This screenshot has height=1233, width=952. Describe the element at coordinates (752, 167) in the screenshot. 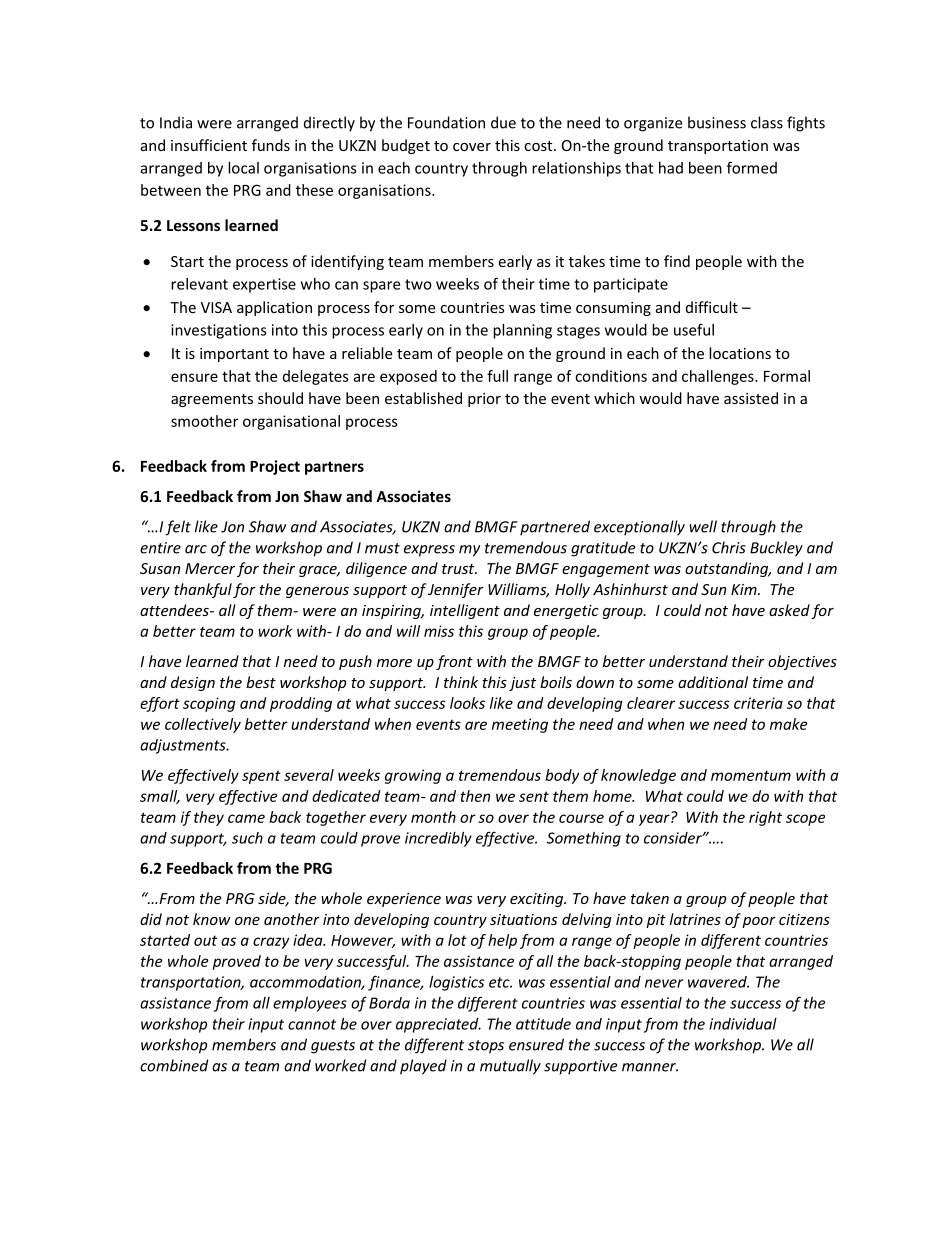

I see `formed` at that location.
